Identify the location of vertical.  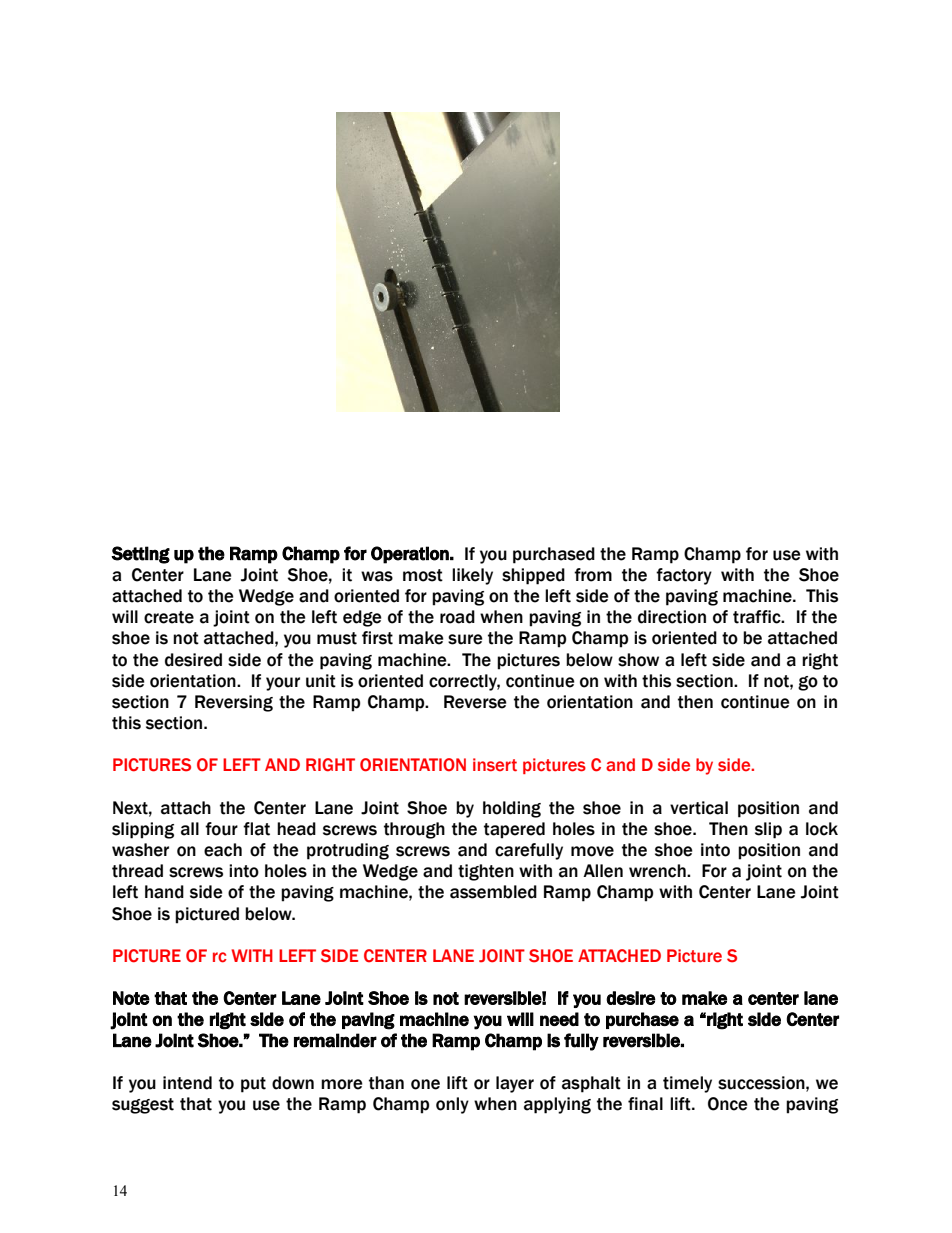
(699, 808).
